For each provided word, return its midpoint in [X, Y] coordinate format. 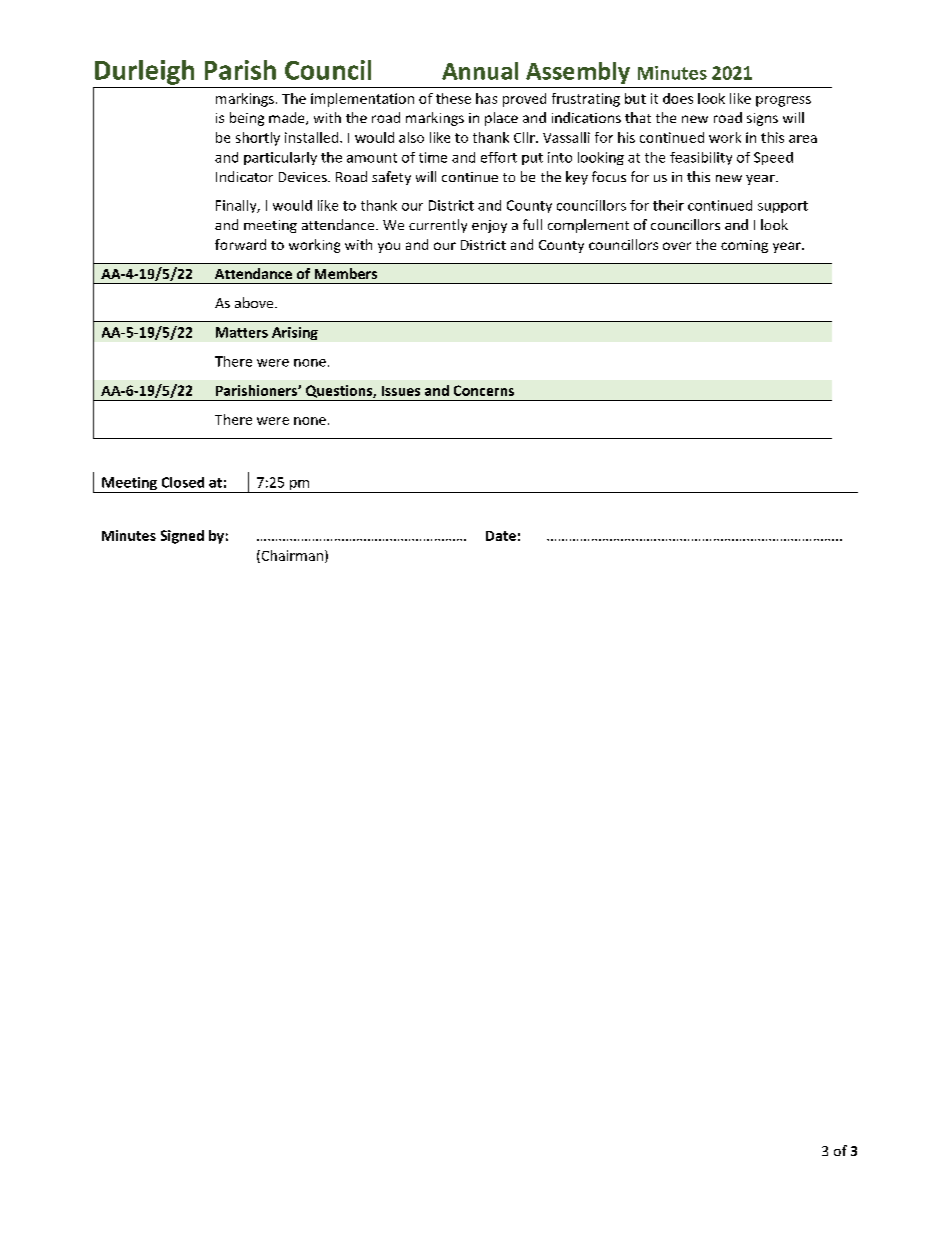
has [486, 98]
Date [501, 536]
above [255, 302]
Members [346, 273]
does [678, 98]
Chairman [291, 556]
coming [744, 246]
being [247, 119]
